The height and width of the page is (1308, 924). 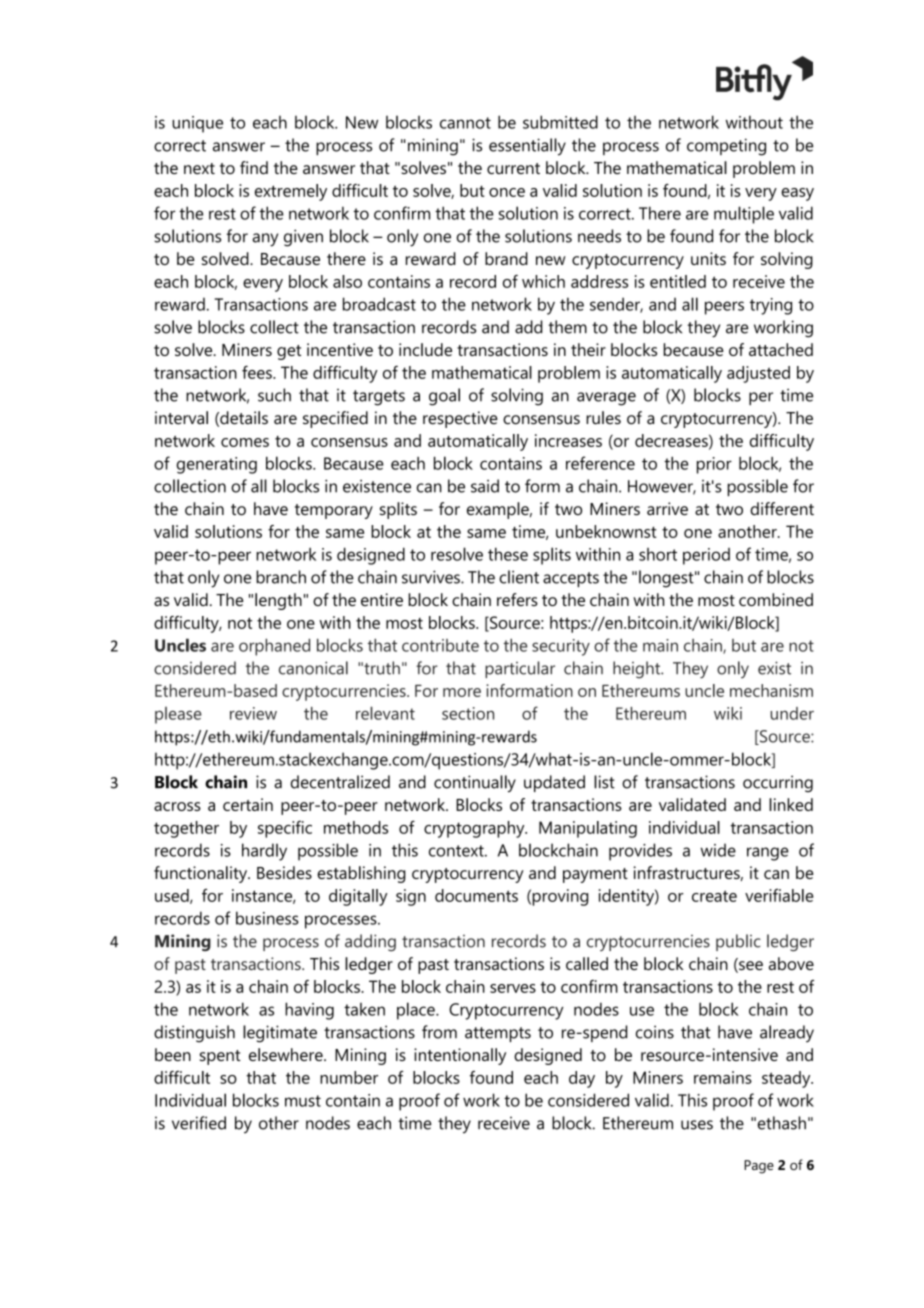 I want to click on contribute, so click(x=440, y=645).
